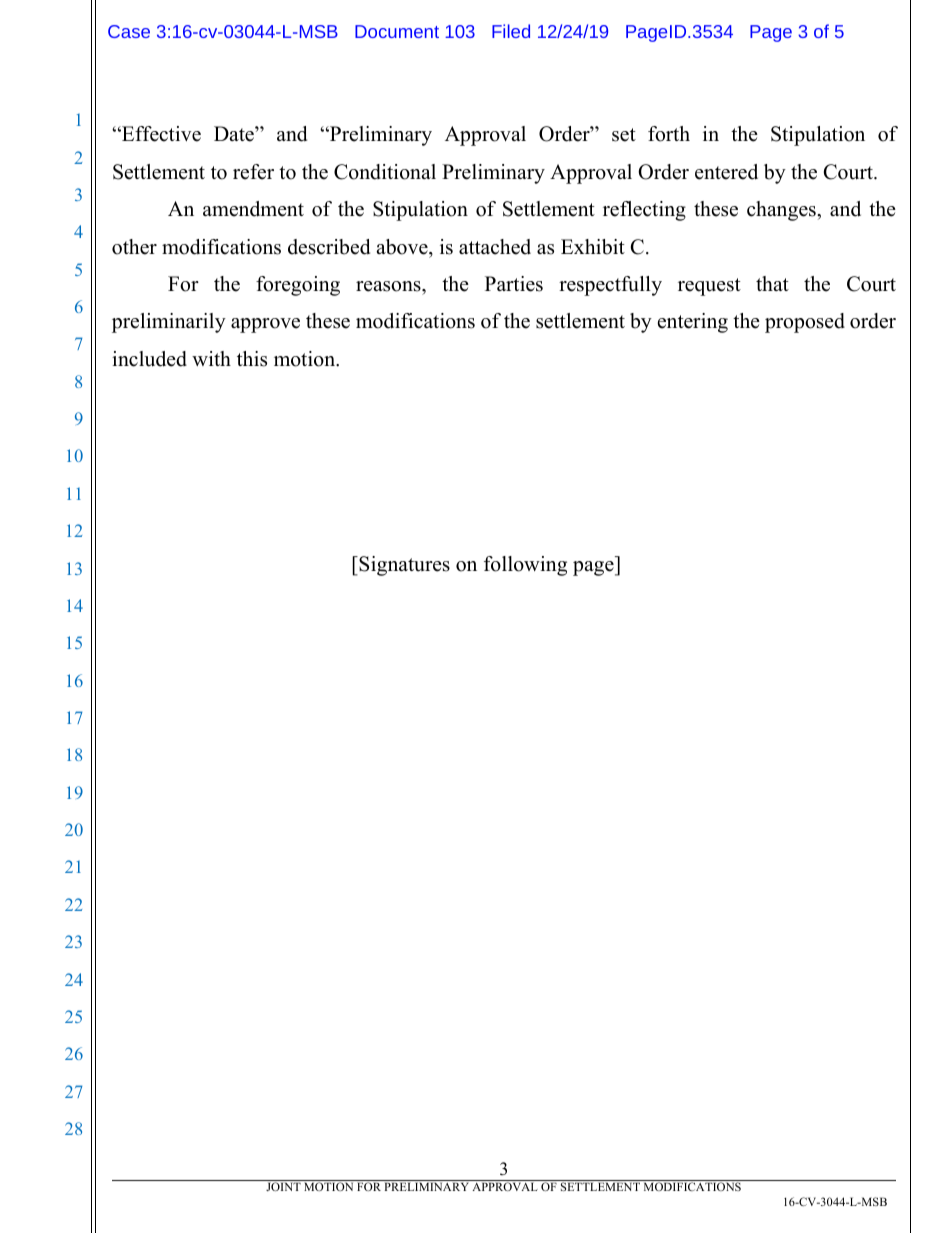  What do you see at coordinates (149, 359) in the screenshot?
I see `included` at bounding box center [149, 359].
